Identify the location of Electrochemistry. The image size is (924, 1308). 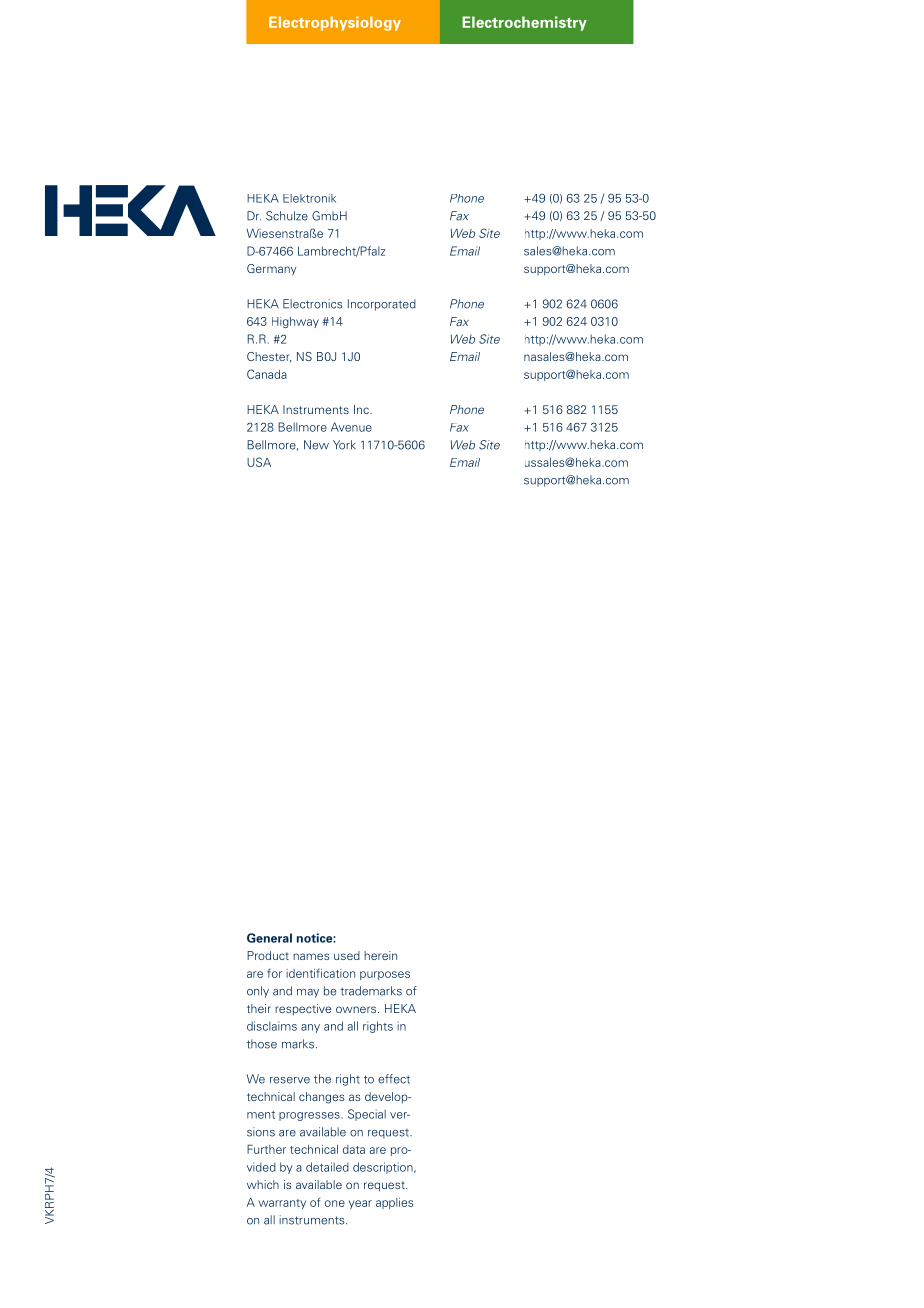
(524, 23).
